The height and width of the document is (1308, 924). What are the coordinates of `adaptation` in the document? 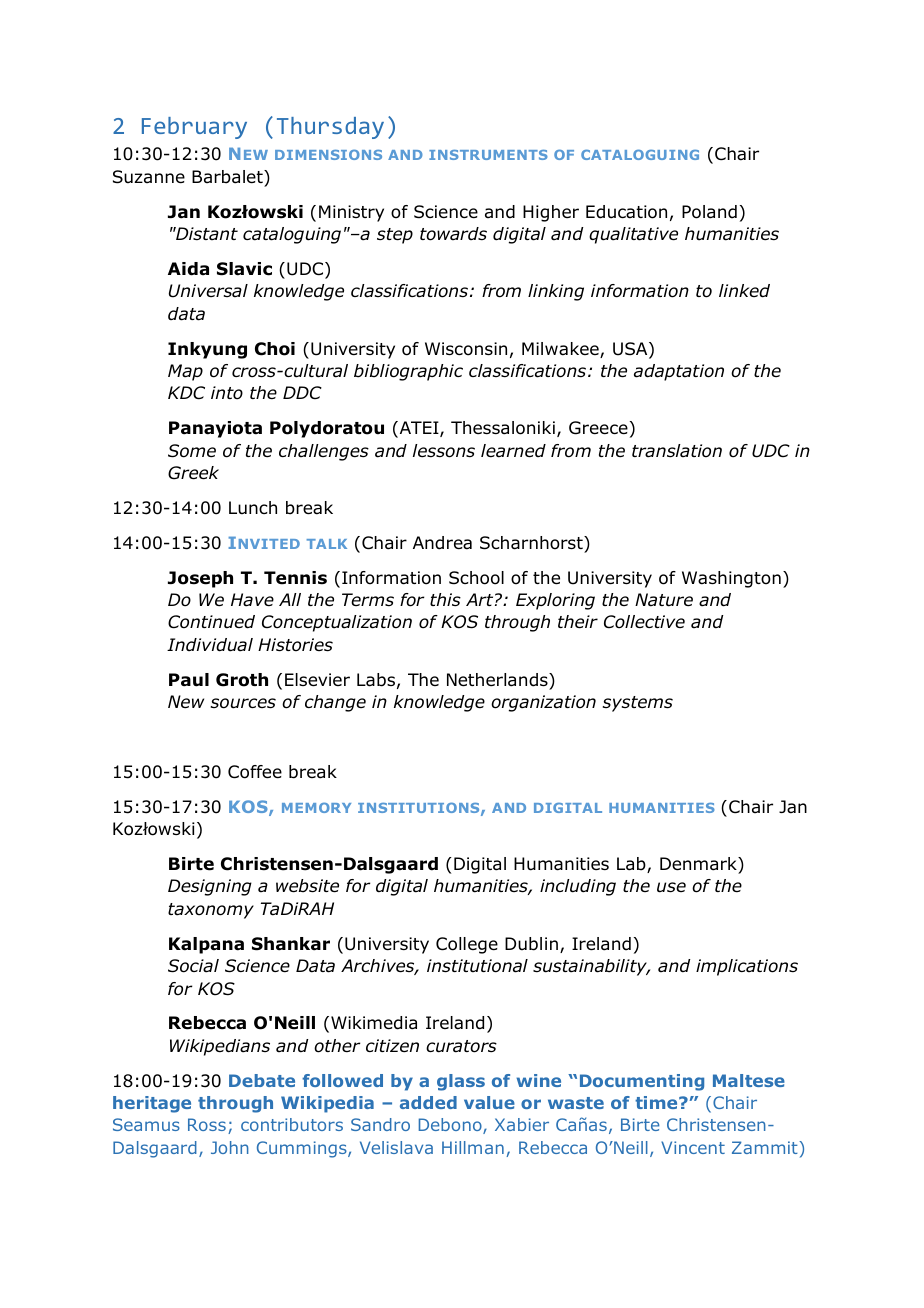 It's located at (679, 372).
